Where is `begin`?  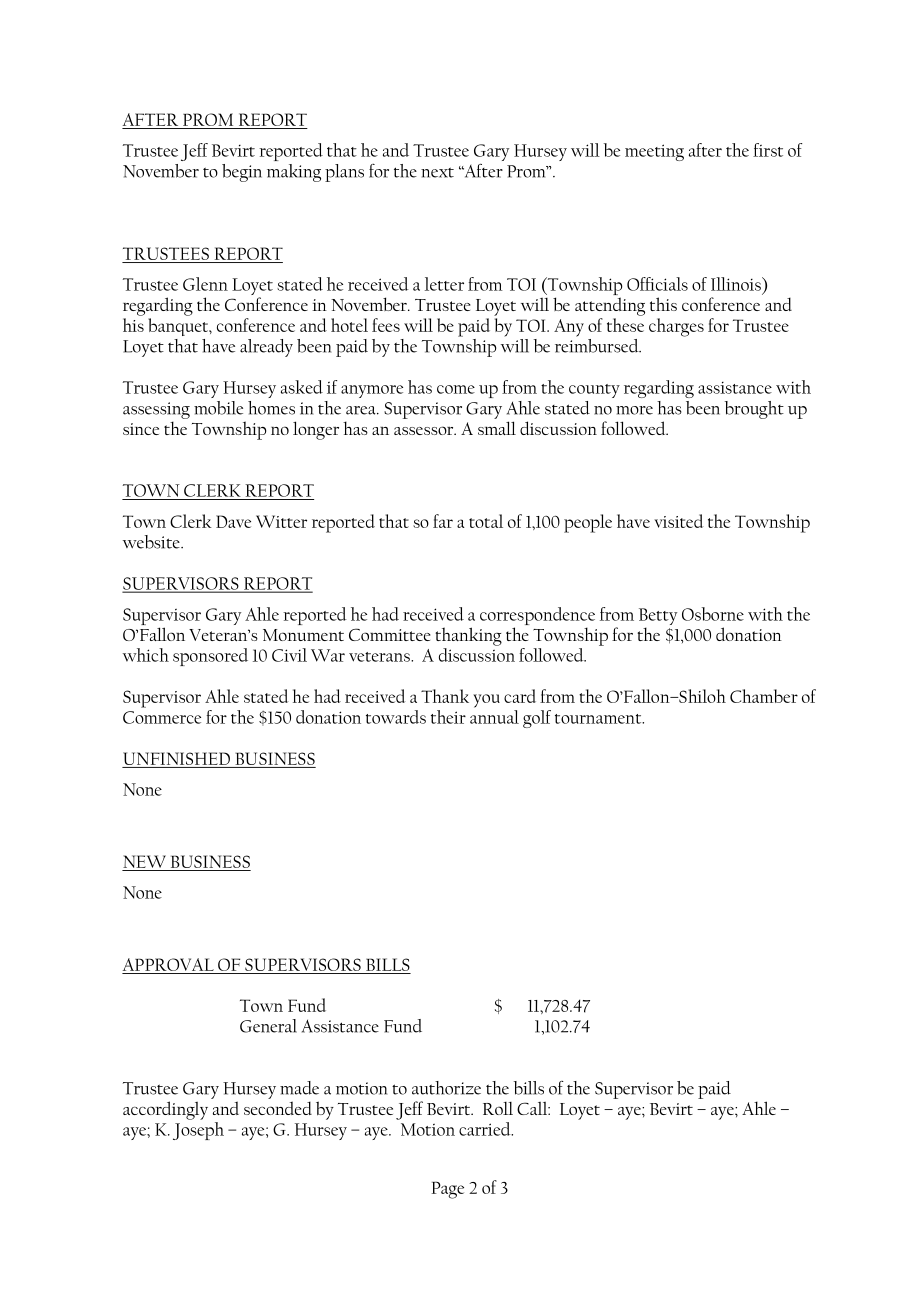 begin is located at coordinates (242, 173).
